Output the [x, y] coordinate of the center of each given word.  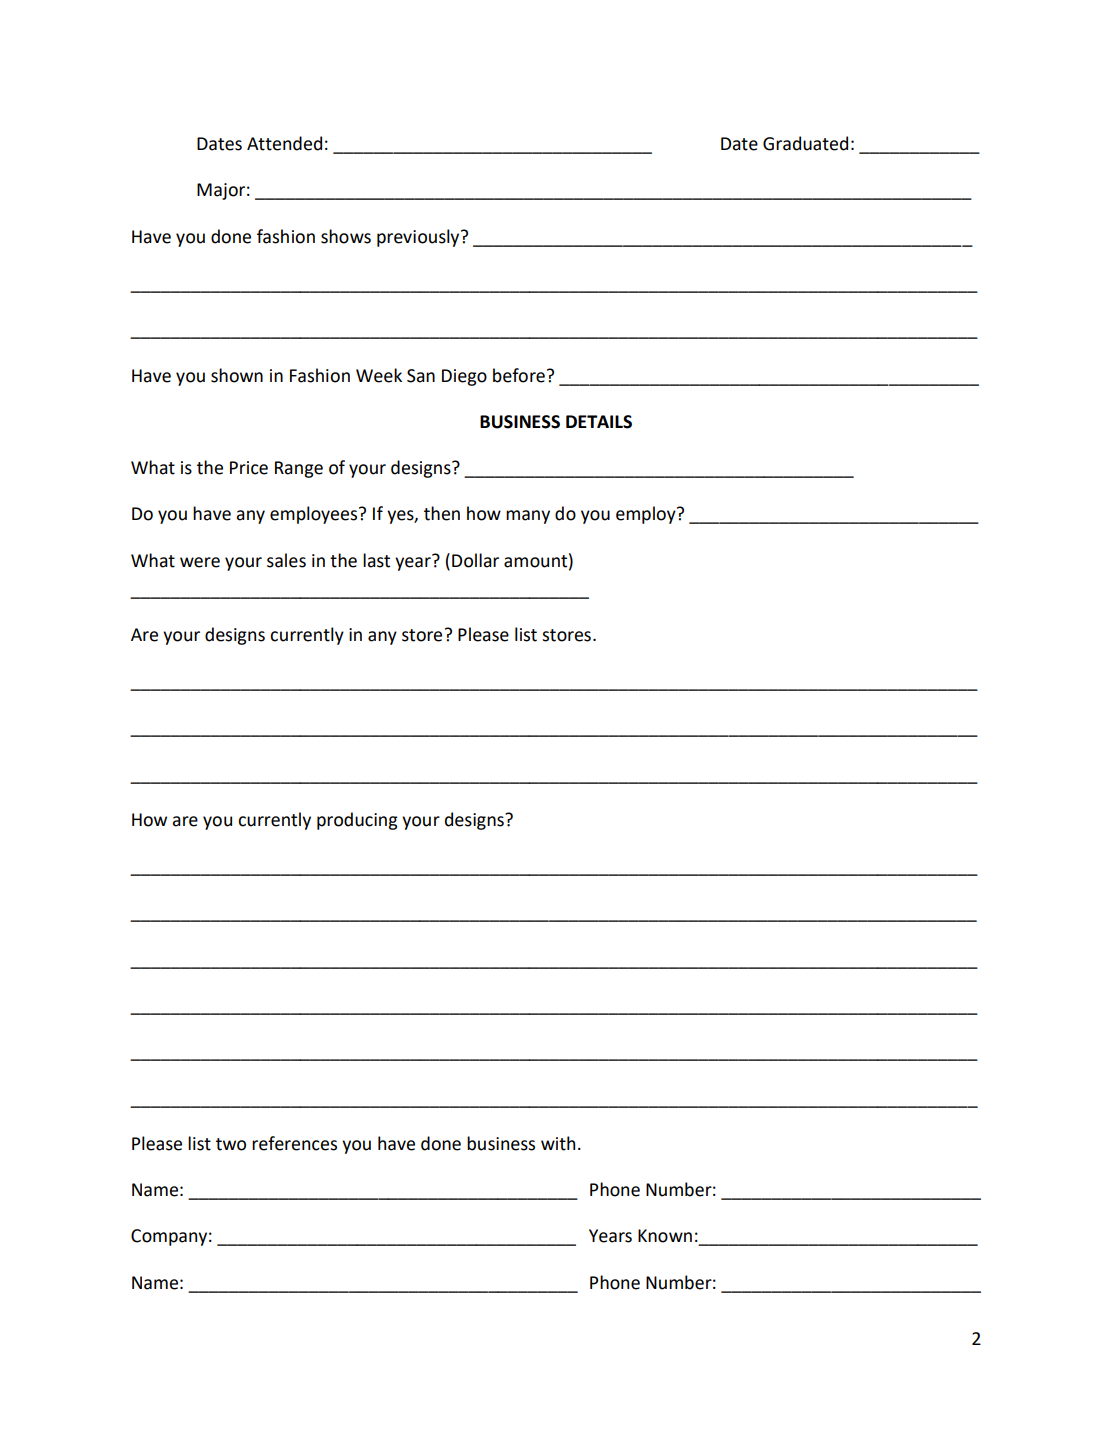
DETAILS [599, 422]
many [528, 517]
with [558, 1143]
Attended [284, 143]
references [294, 1143]
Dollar [475, 560]
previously [419, 238]
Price [249, 468]
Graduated [805, 143]
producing [357, 821]
